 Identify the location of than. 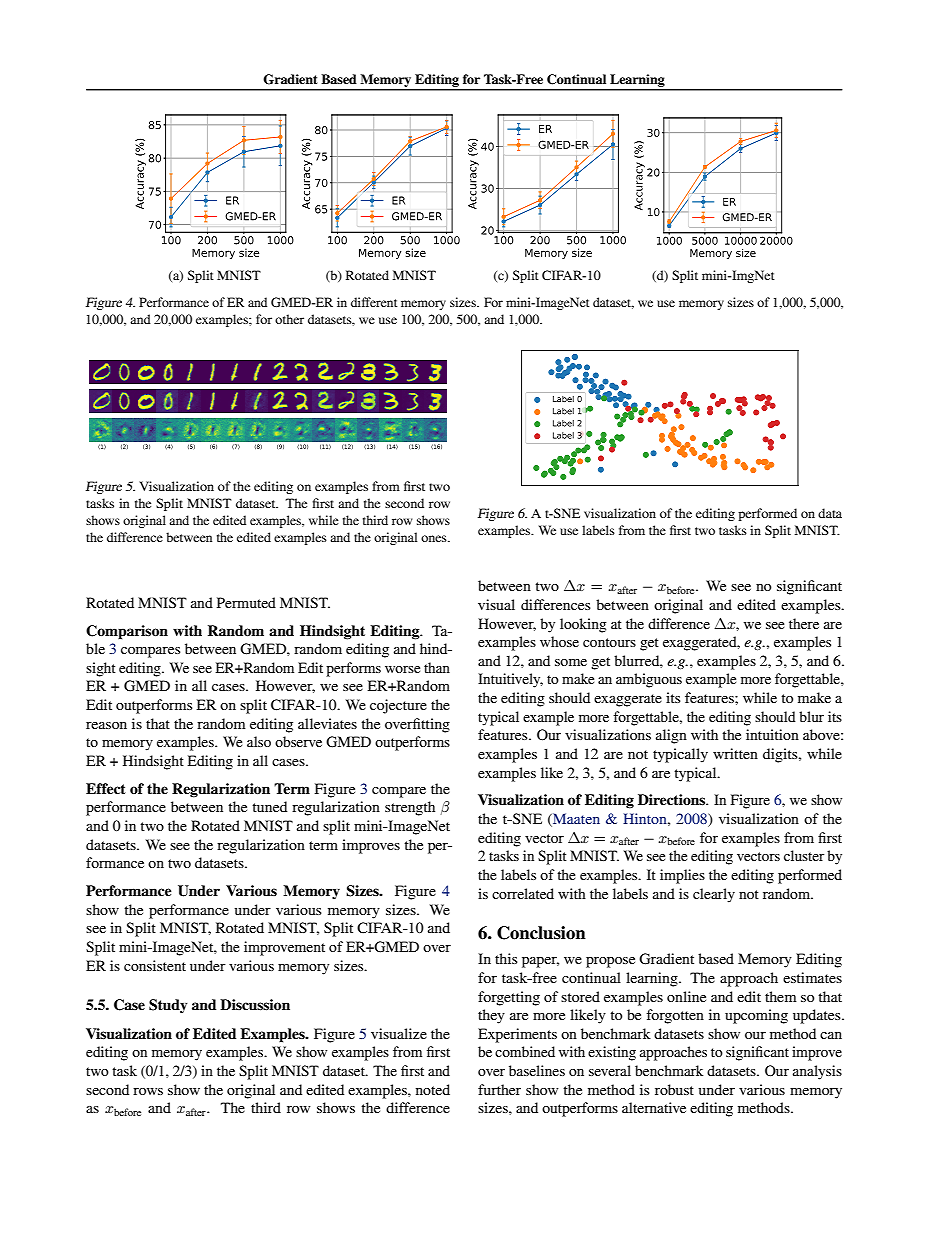
(437, 667).
